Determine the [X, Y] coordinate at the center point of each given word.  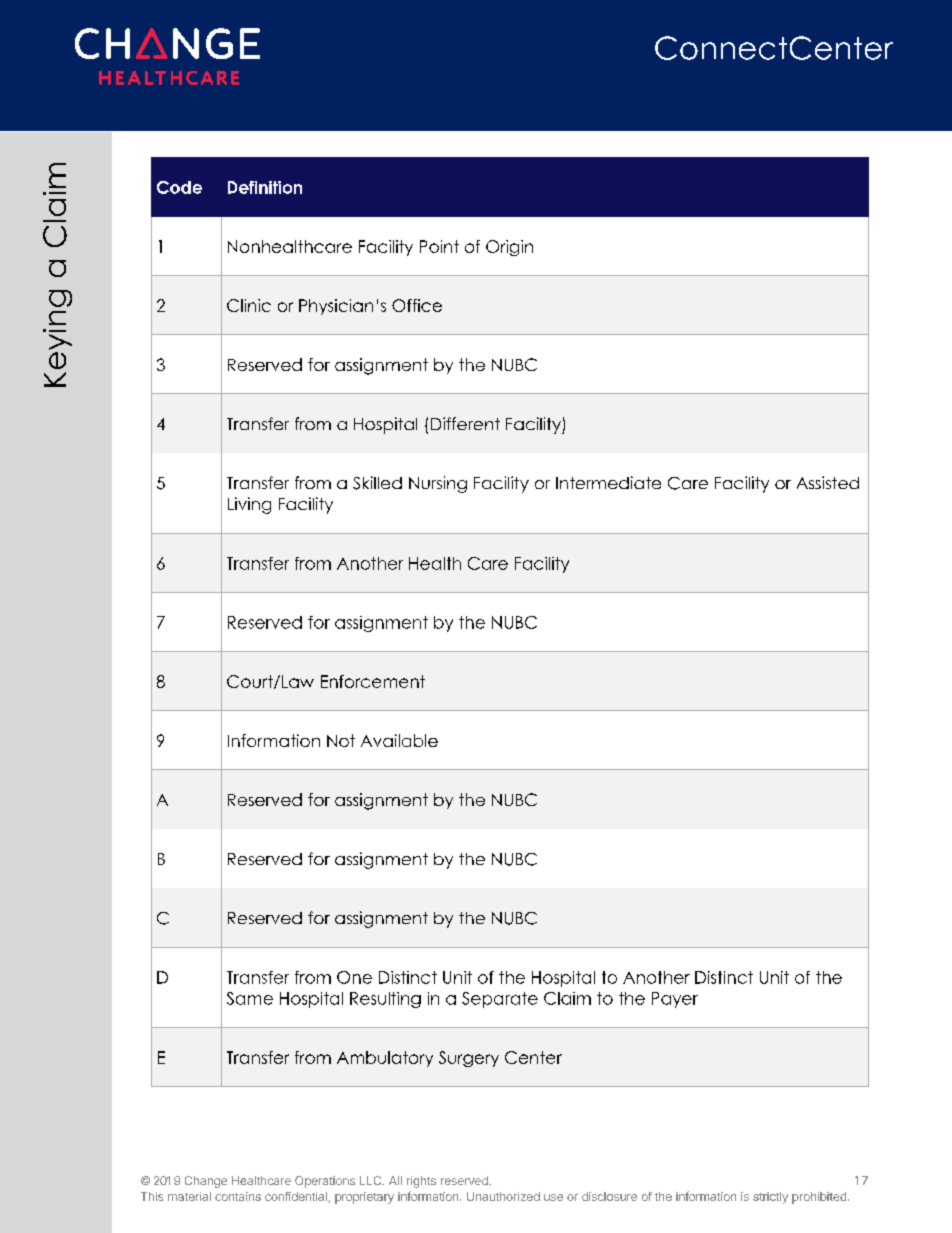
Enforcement [373, 681]
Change [206, 1182]
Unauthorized [503, 1196]
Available [399, 740]
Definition [265, 187]
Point [439, 246]
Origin [509, 248]
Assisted [828, 482]
